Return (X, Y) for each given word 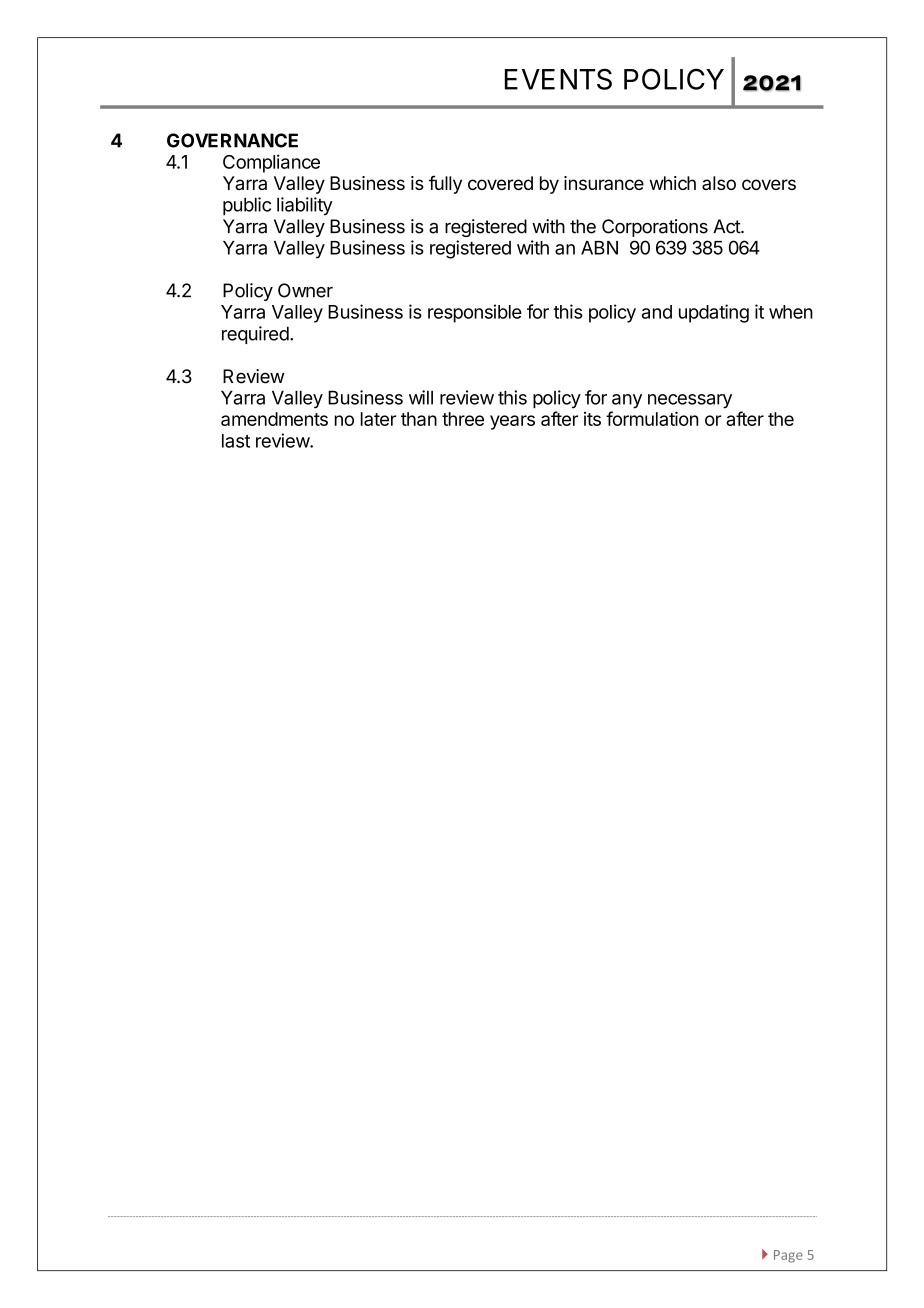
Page (788, 1256)
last (236, 441)
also (719, 183)
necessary (690, 401)
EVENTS (558, 79)
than (419, 419)
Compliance (271, 163)
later (378, 419)
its (592, 419)
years (512, 422)
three (463, 419)
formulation (652, 418)
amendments (274, 419)
